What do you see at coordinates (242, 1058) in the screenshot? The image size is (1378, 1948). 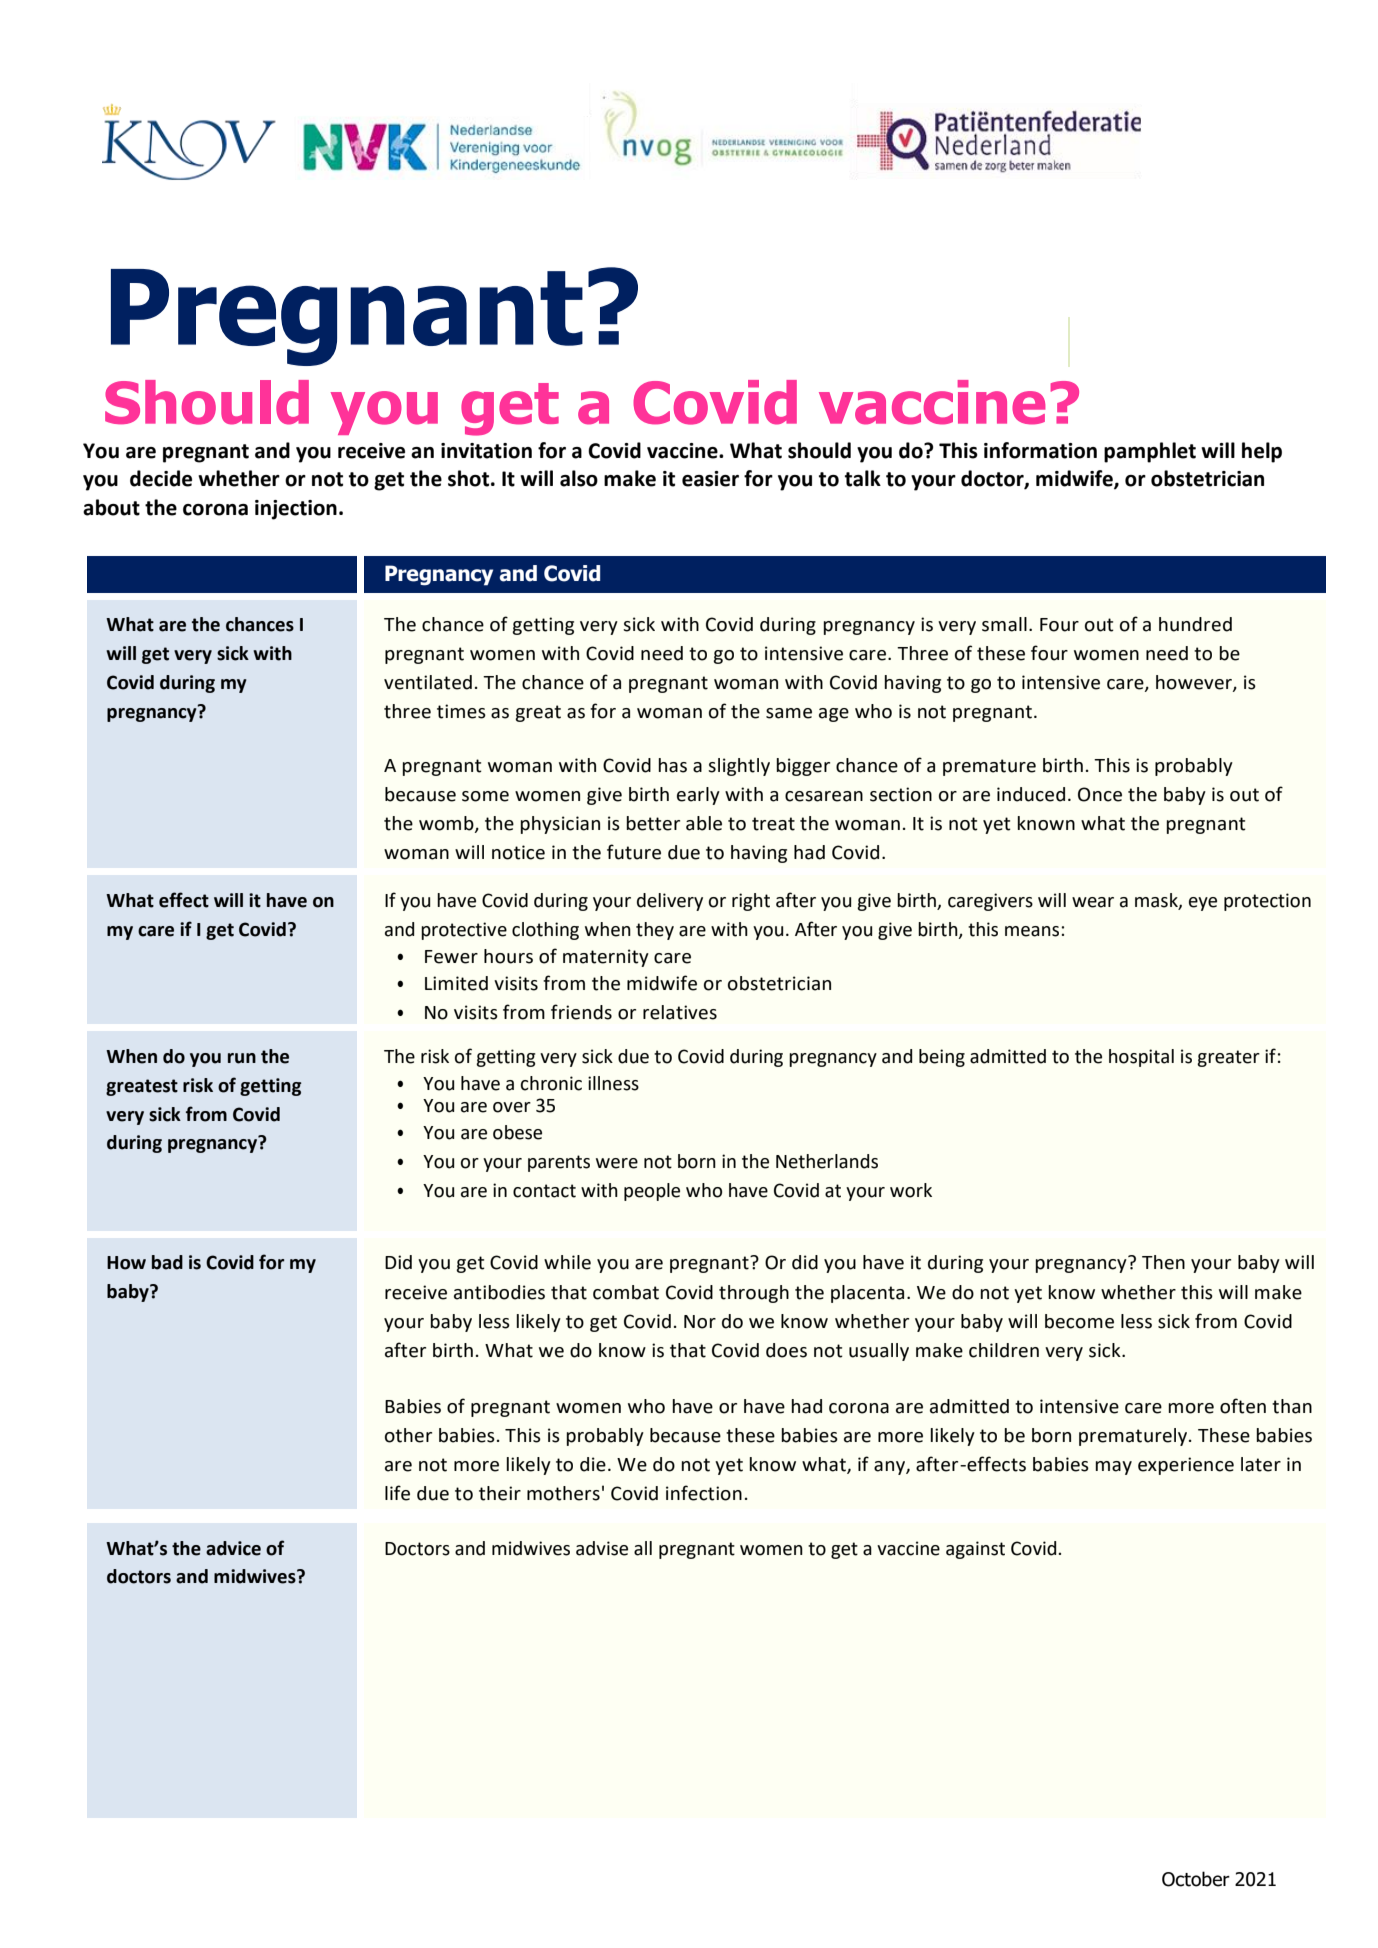 I see `run` at bounding box center [242, 1058].
